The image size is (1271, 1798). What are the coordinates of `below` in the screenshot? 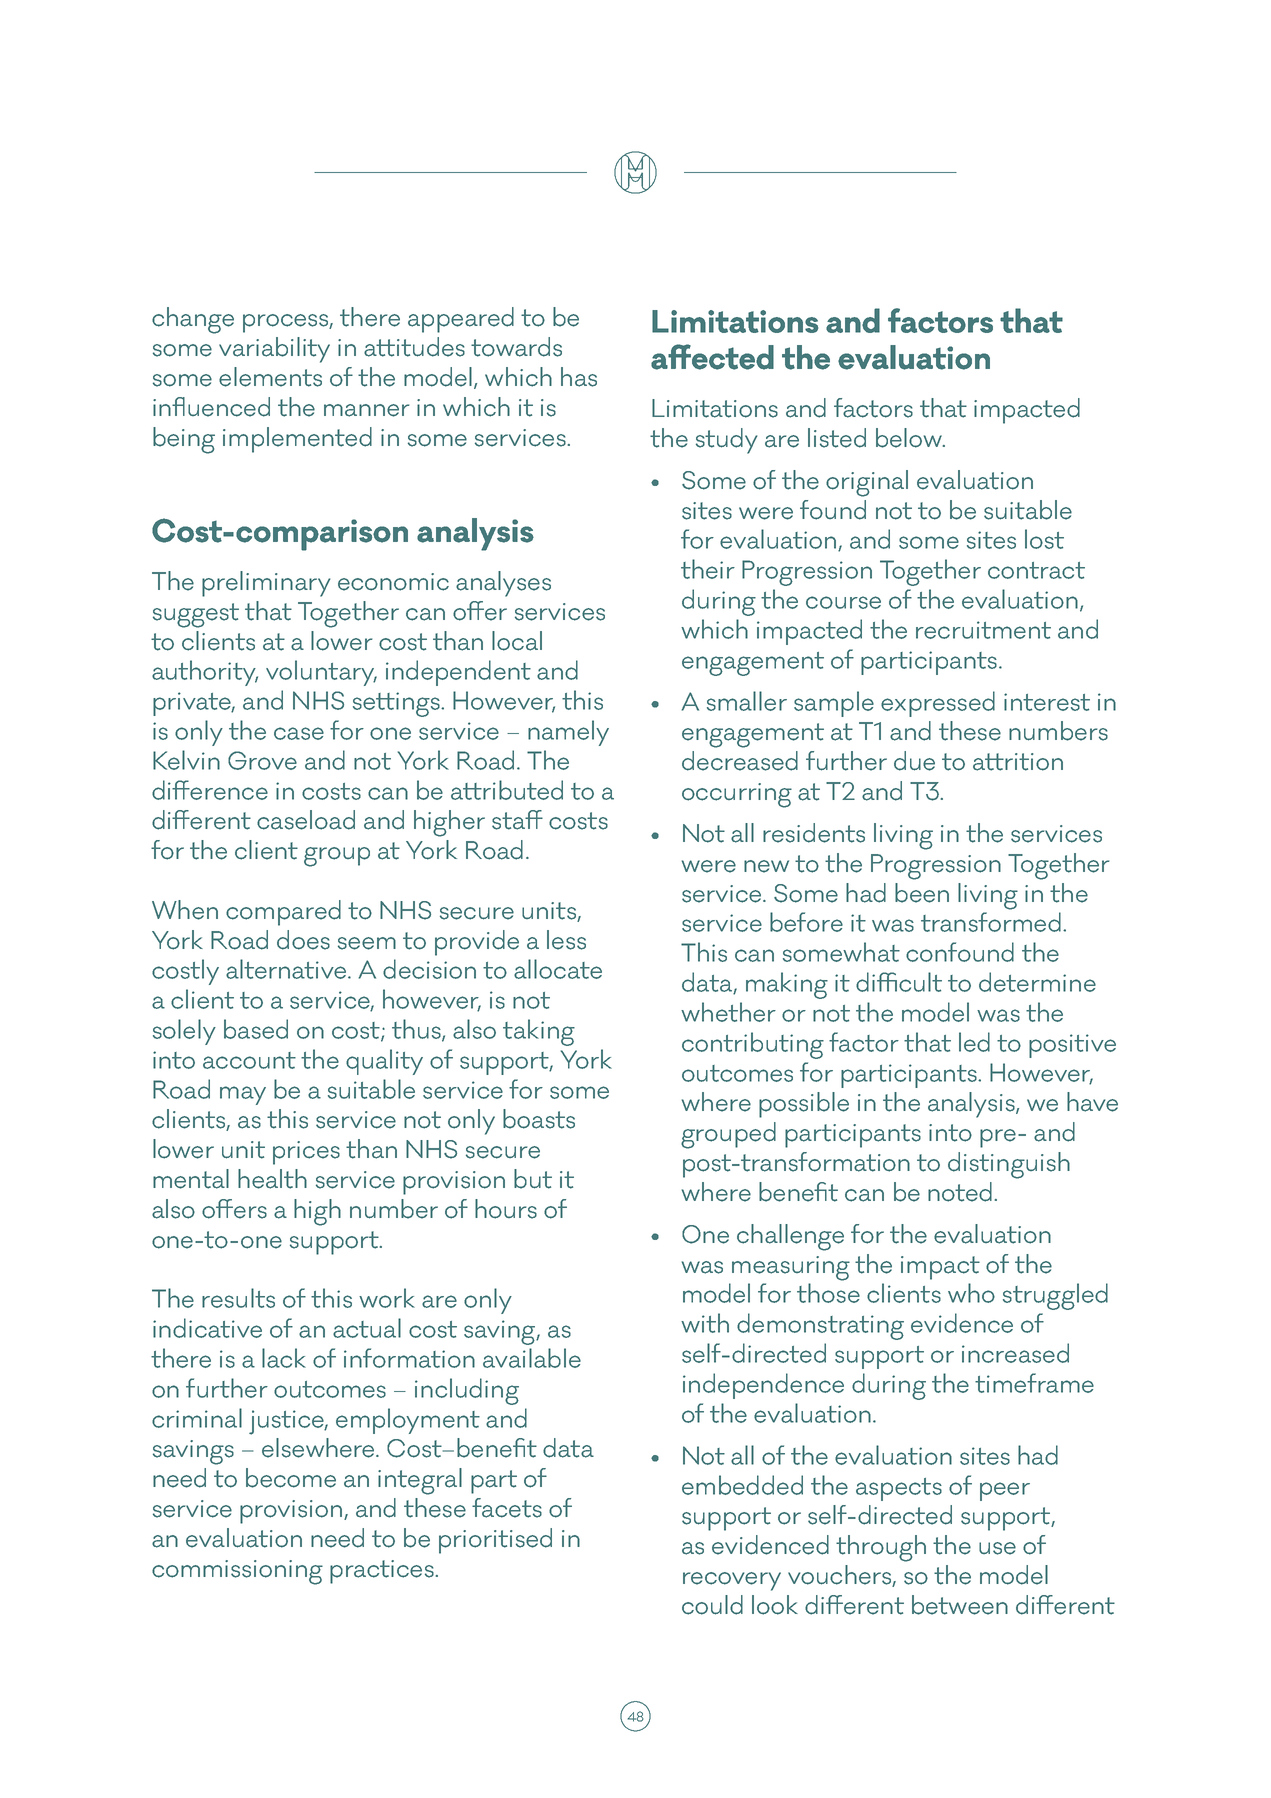 It's located at (910, 438).
